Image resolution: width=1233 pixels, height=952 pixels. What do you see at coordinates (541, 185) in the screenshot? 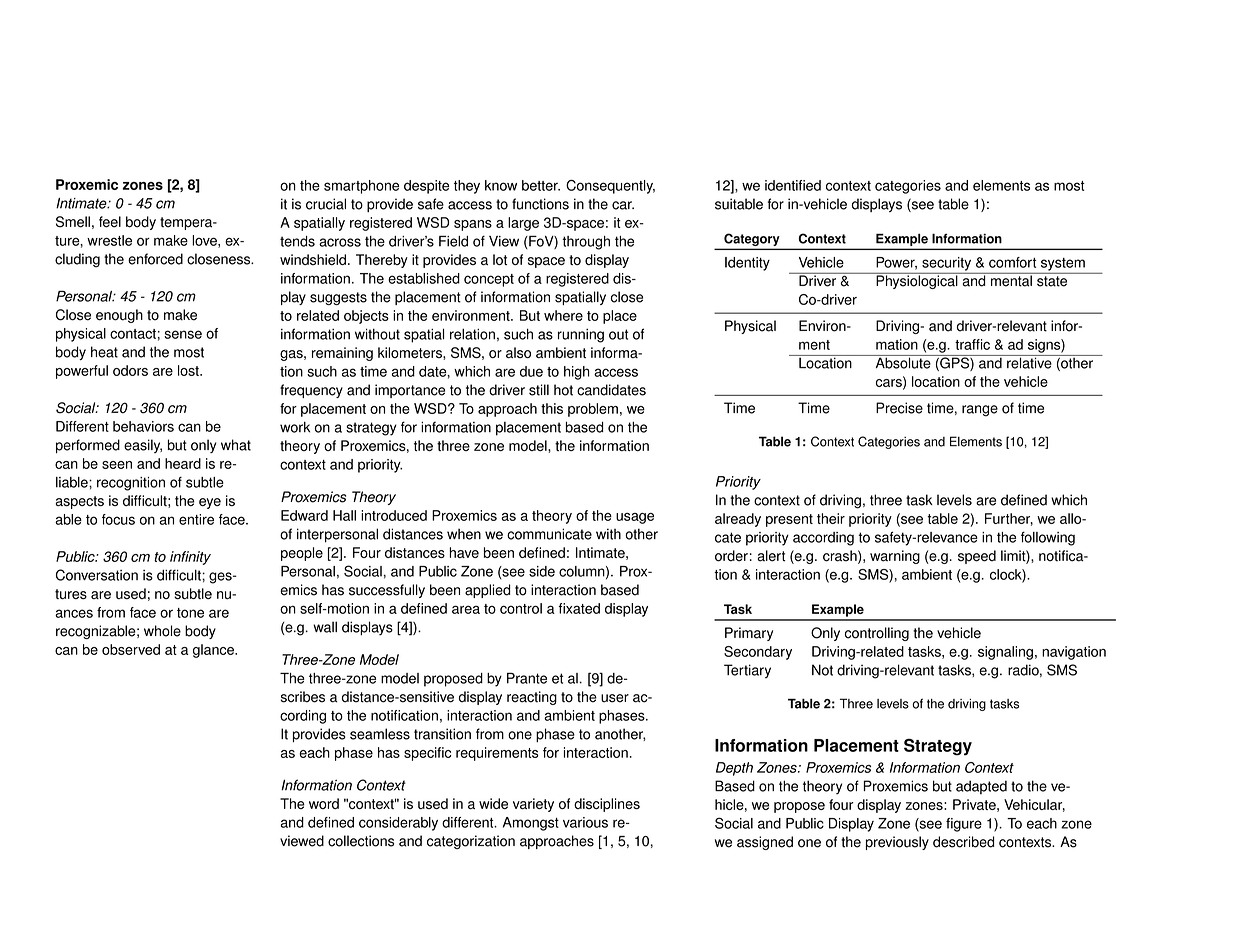
I see `better` at bounding box center [541, 185].
